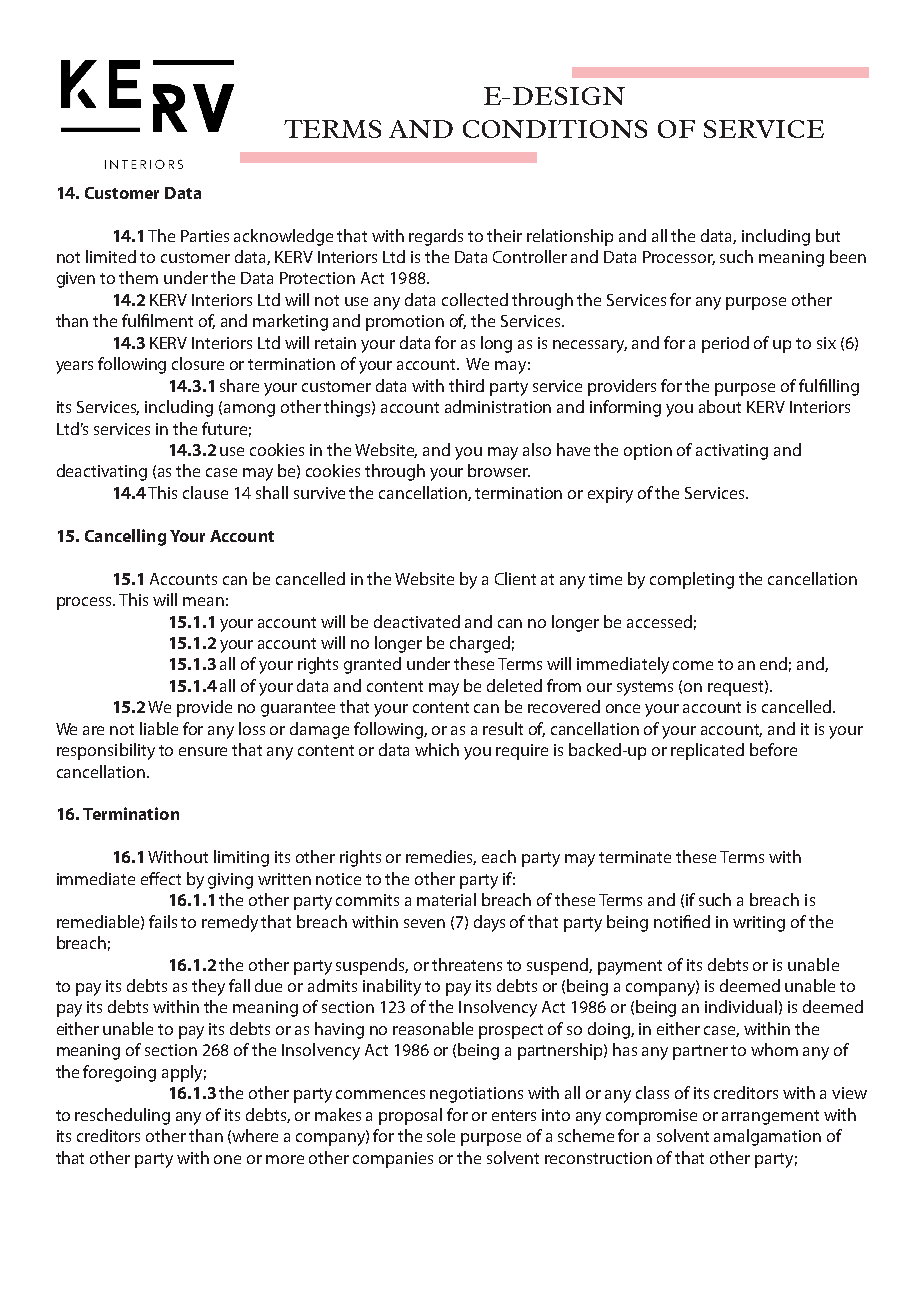  What do you see at coordinates (122, 1116) in the screenshot?
I see `rescheduling` at bounding box center [122, 1116].
